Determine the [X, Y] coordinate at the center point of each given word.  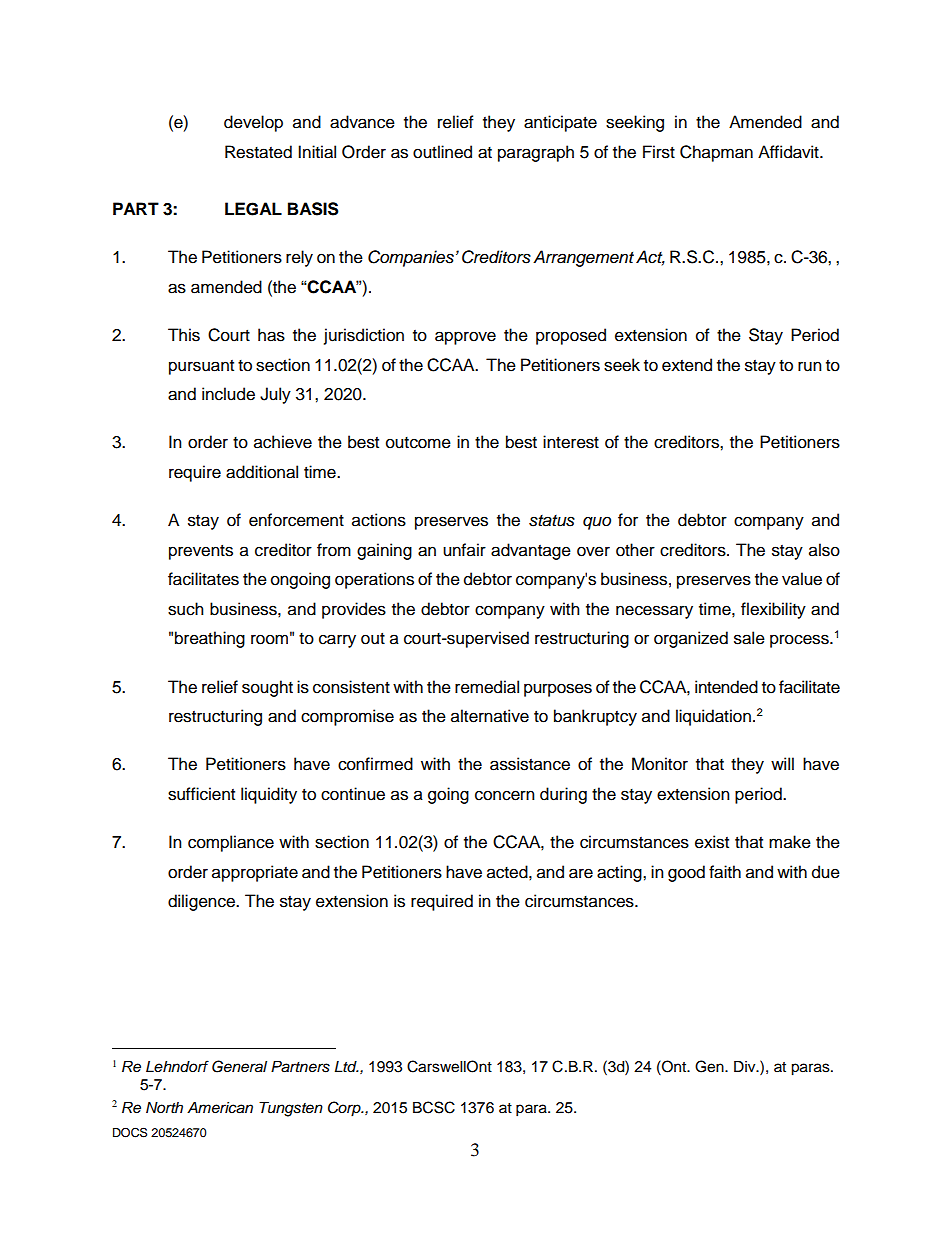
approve [465, 338]
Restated [258, 152]
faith [725, 872]
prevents [201, 552]
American [220, 1108]
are [581, 873]
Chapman [716, 153]
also [824, 550]
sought [267, 688]
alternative [490, 716]
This [184, 335]
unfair [464, 550]
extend [687, 365]
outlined [442, 152]
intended [726, 687]
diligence [202, 902]
